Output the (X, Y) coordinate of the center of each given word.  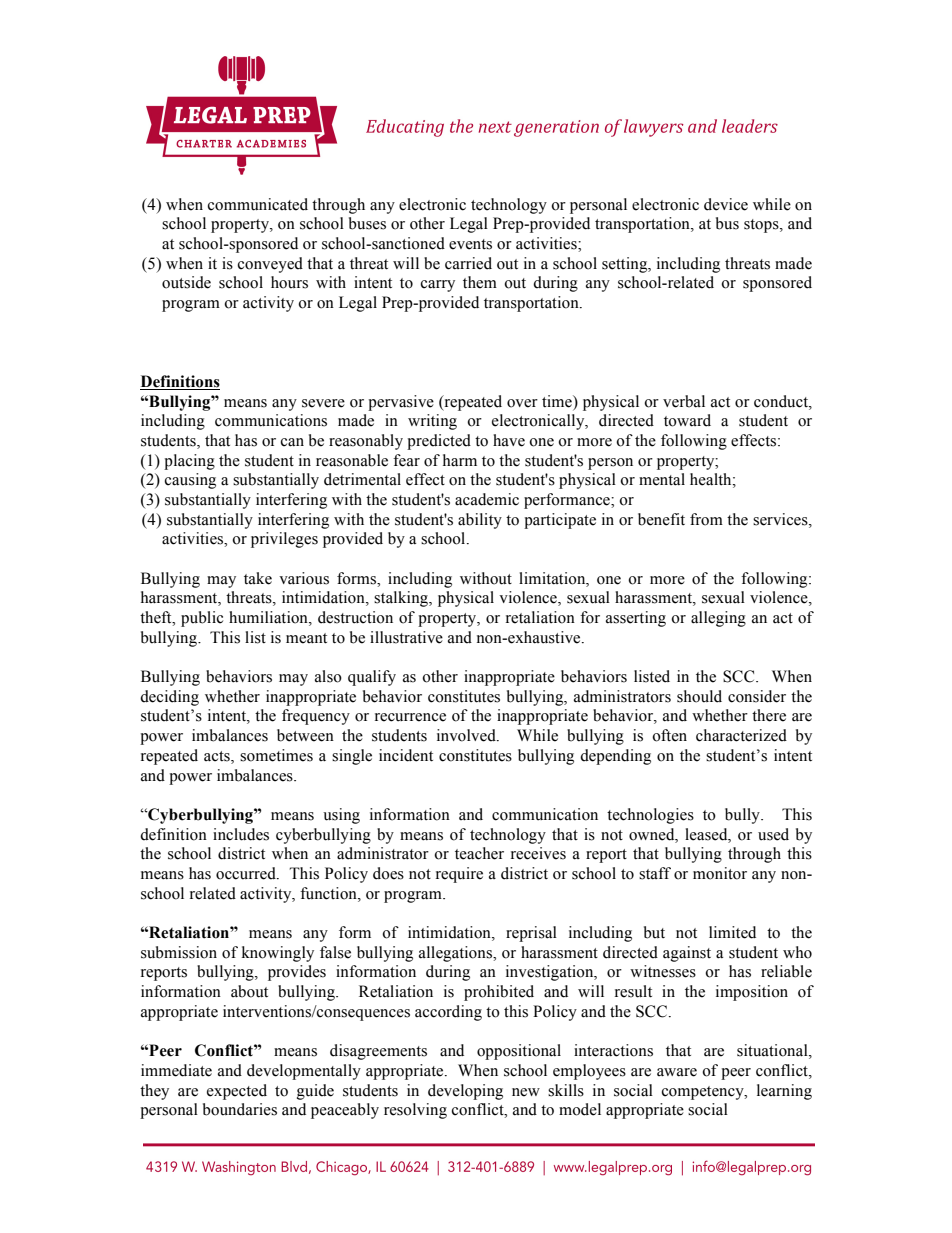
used (773, 834)
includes (241, 834)
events (470, 244)
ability (480, 521)
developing (465, 1092)
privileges (284, 540)
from (706, 519)
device (726, 204)
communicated (258, 204)
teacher (479, 853)
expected (237, 1092)
